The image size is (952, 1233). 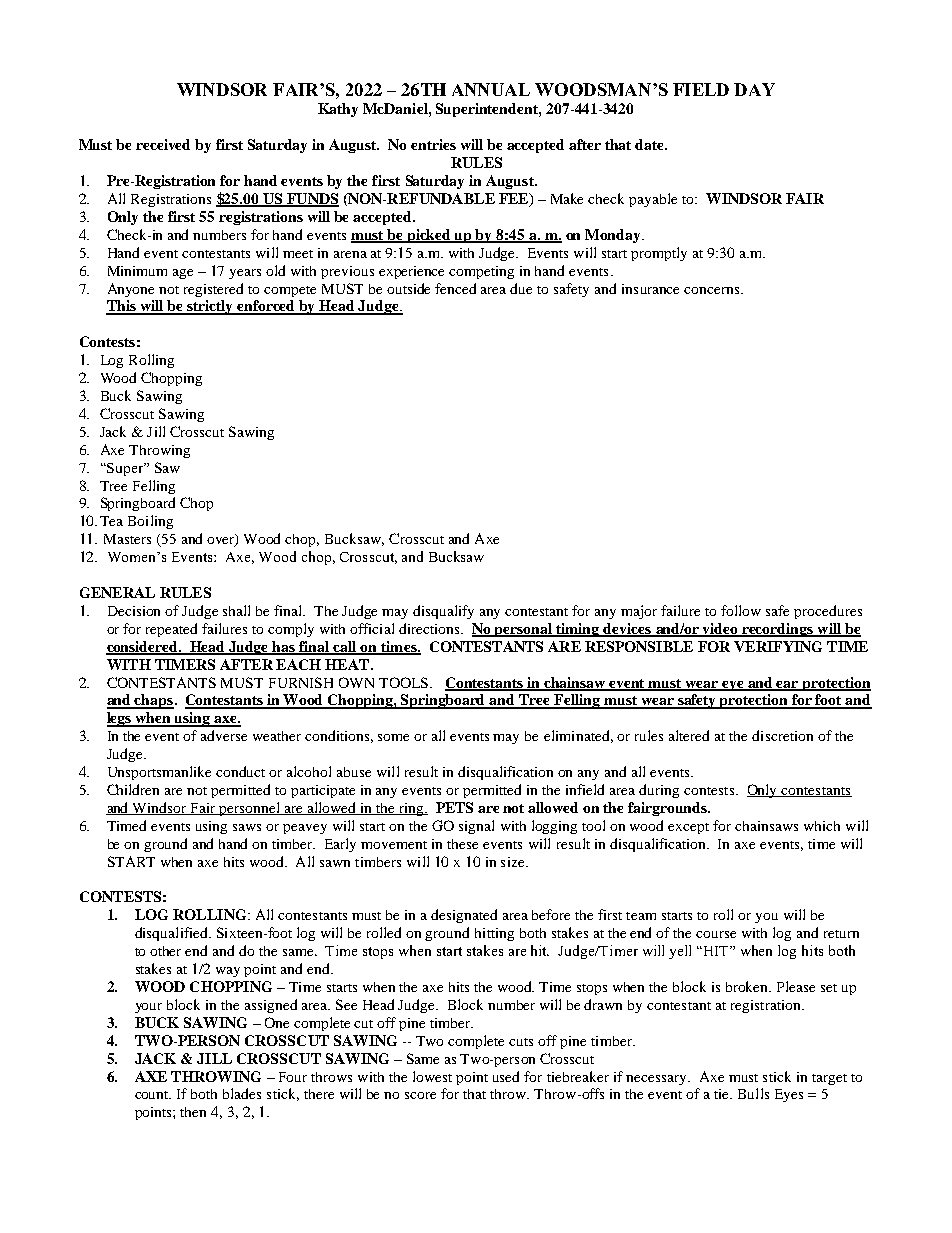 What do you see at coordinates (242, 1093) in the screenshot?
I see `blades` at bounding box center [242, 1093].
